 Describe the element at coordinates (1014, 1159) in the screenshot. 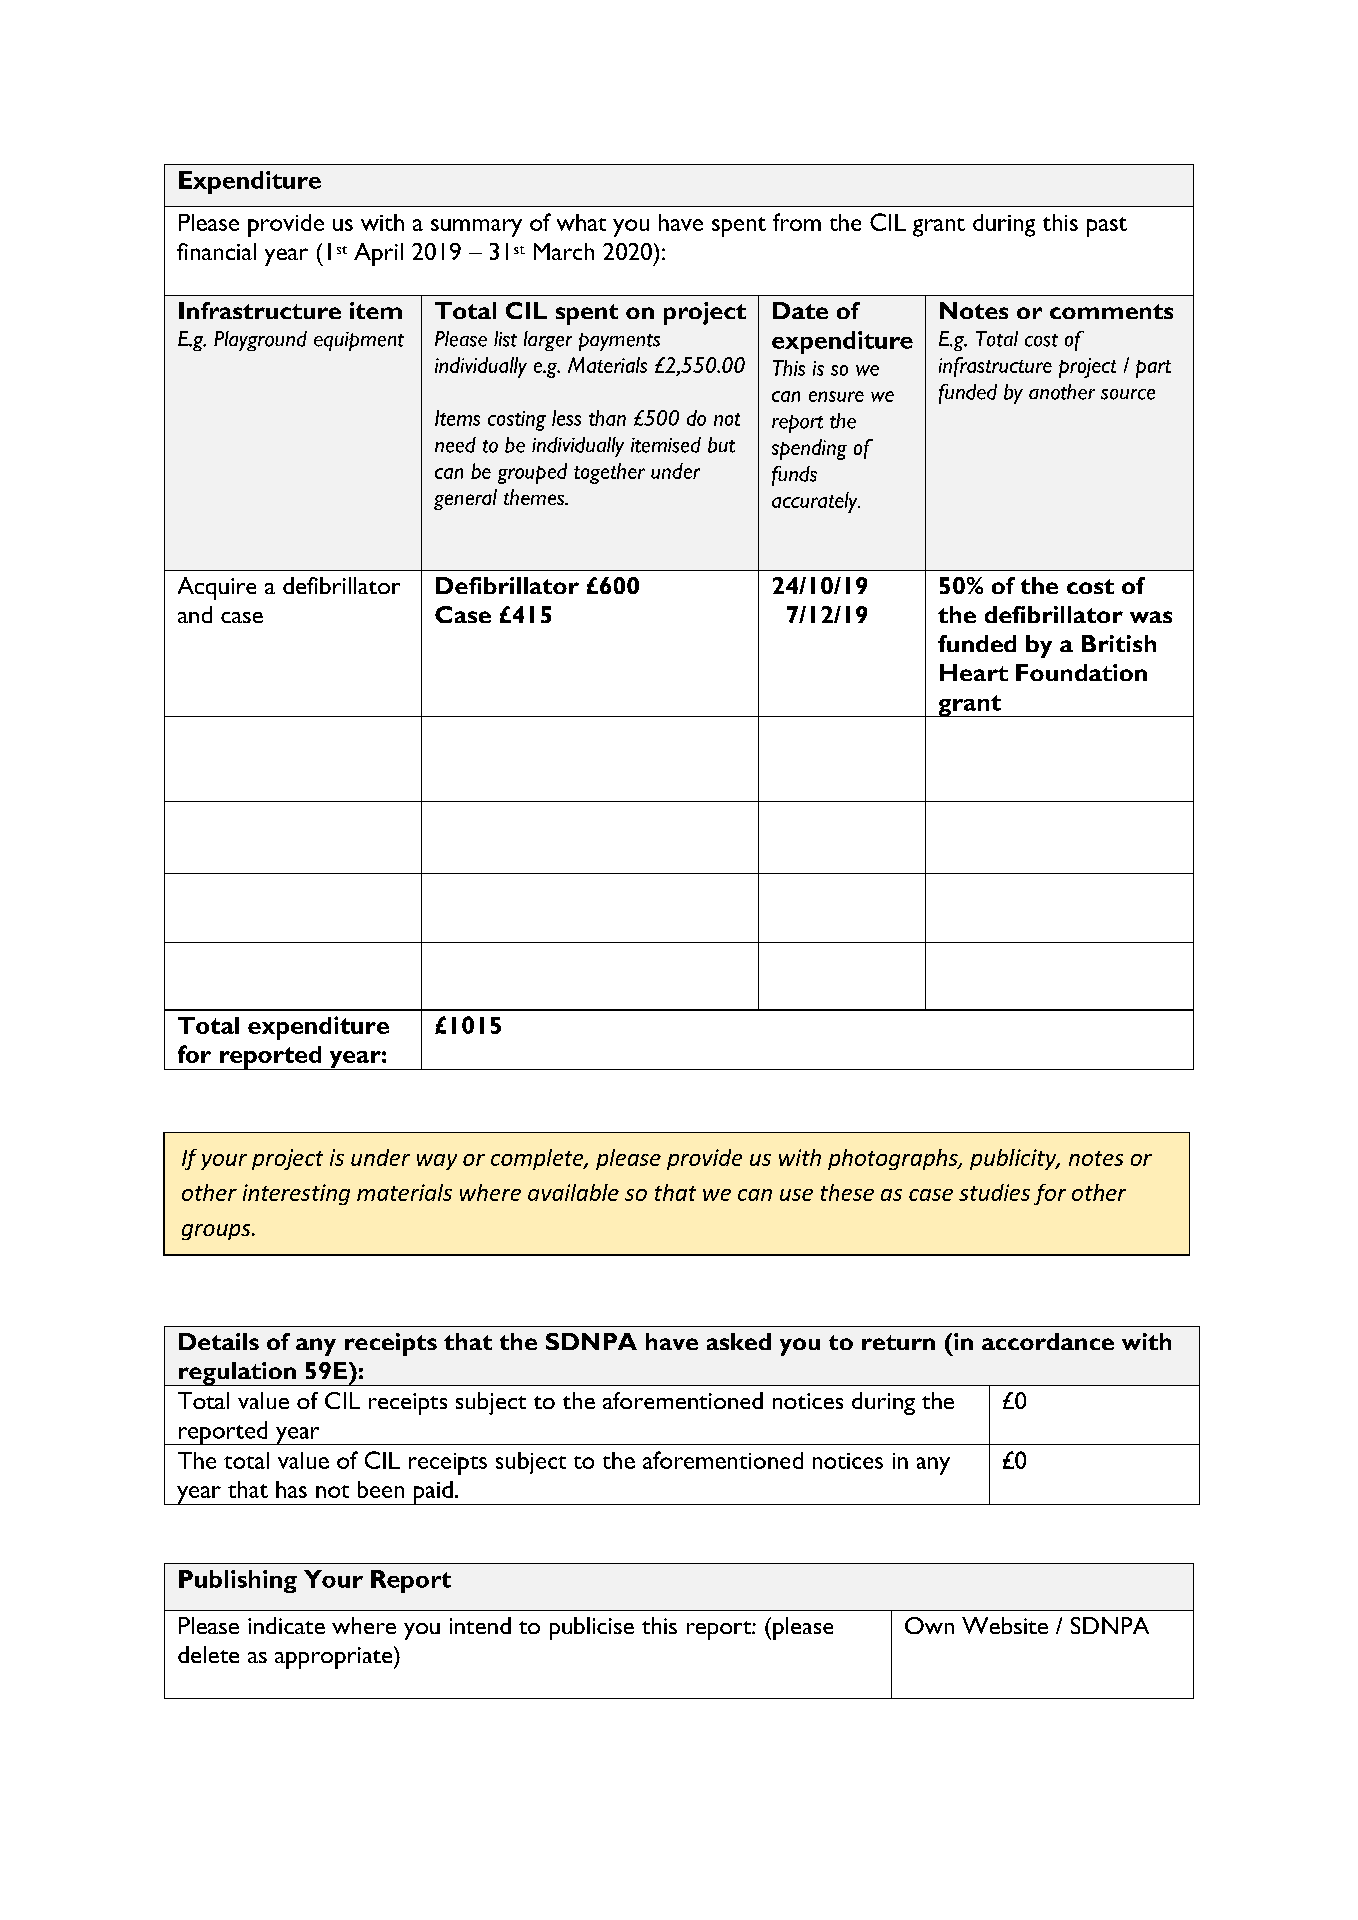

I see `publicity` at that location.
